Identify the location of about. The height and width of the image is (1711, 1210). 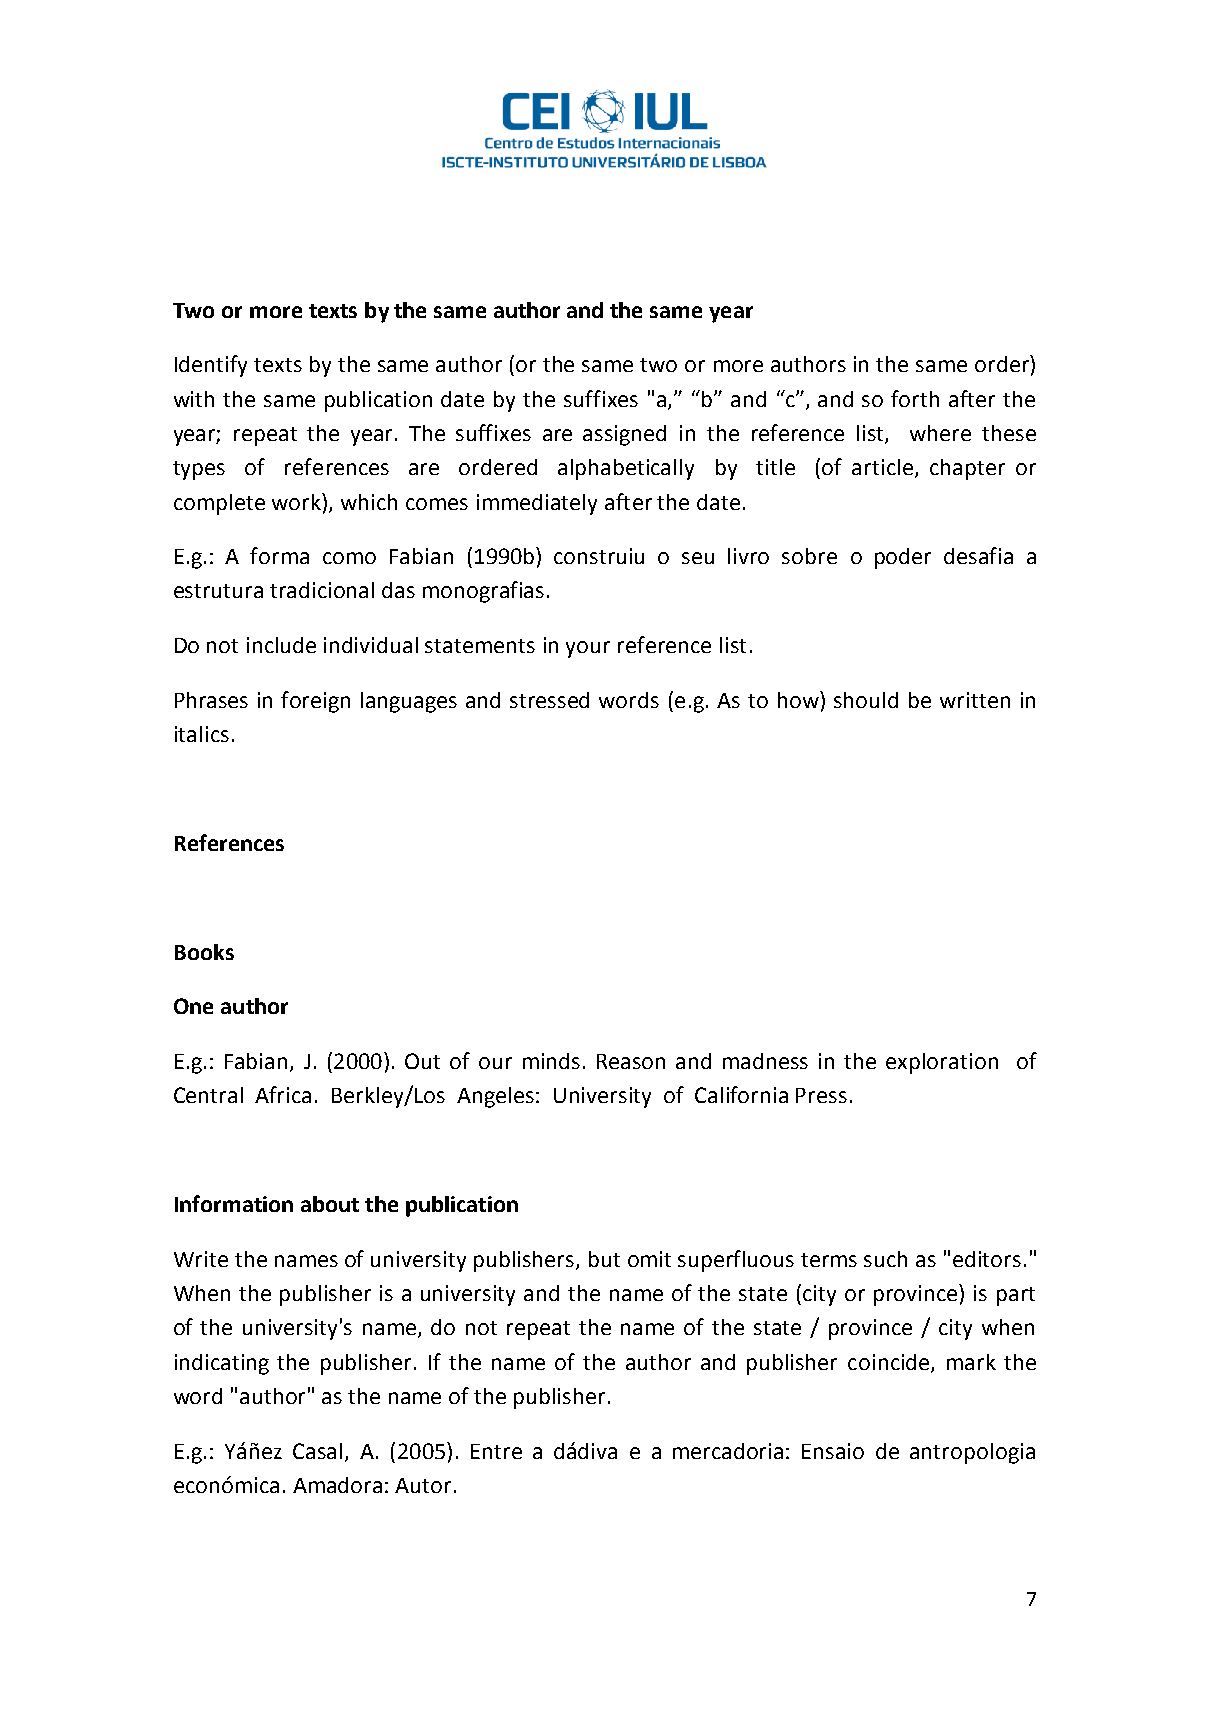
(330, 1204).
